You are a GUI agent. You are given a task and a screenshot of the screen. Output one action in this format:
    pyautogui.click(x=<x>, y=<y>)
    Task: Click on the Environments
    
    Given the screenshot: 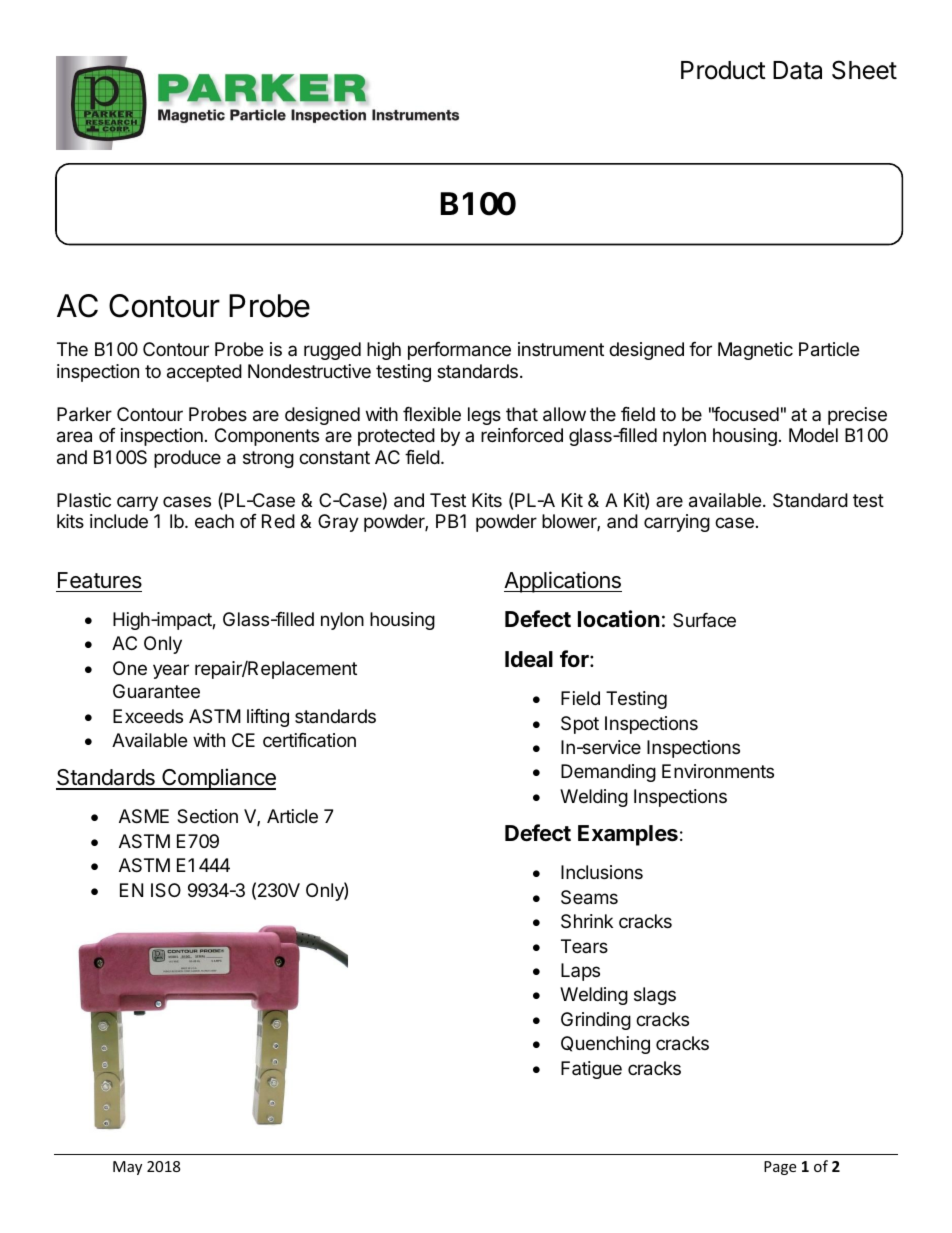 What is the action you would take?
    pyautogui.click(x=718, y=771)
